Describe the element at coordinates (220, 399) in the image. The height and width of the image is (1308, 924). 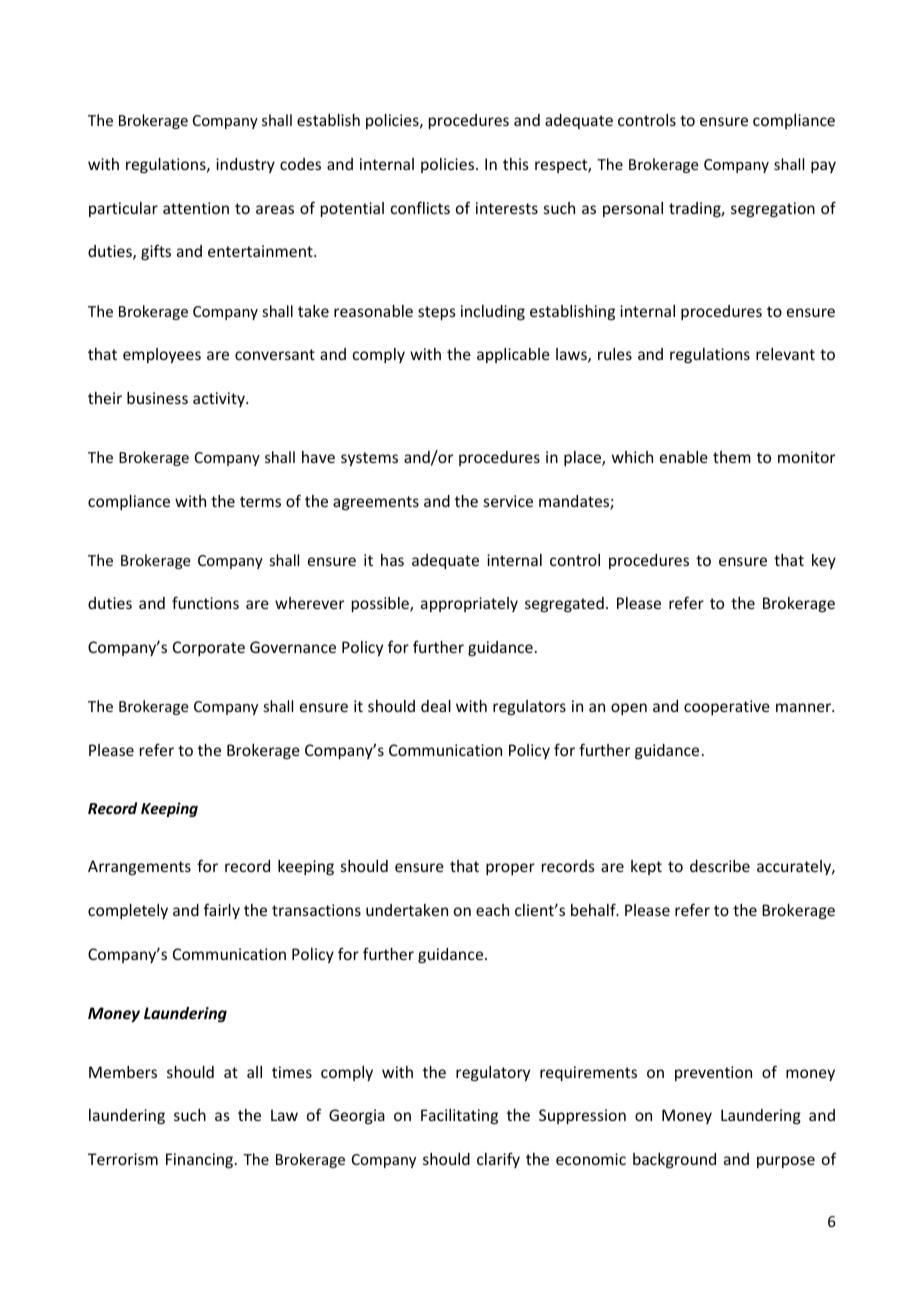
I see `activity` at that location.
